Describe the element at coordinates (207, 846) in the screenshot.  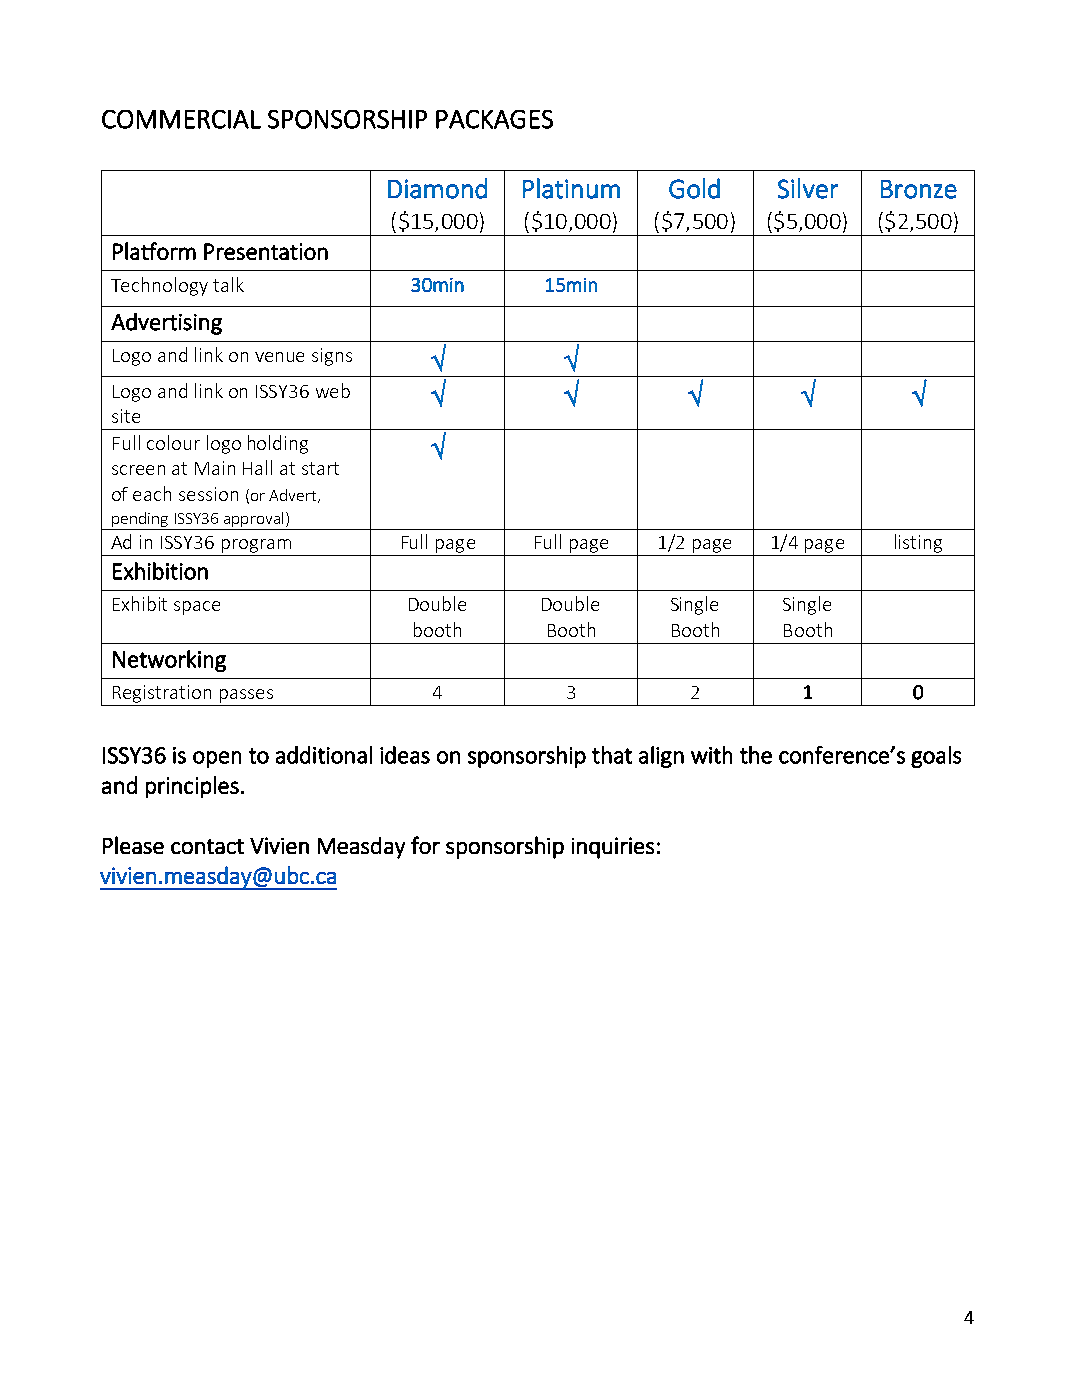
I see `contact` at that location.
